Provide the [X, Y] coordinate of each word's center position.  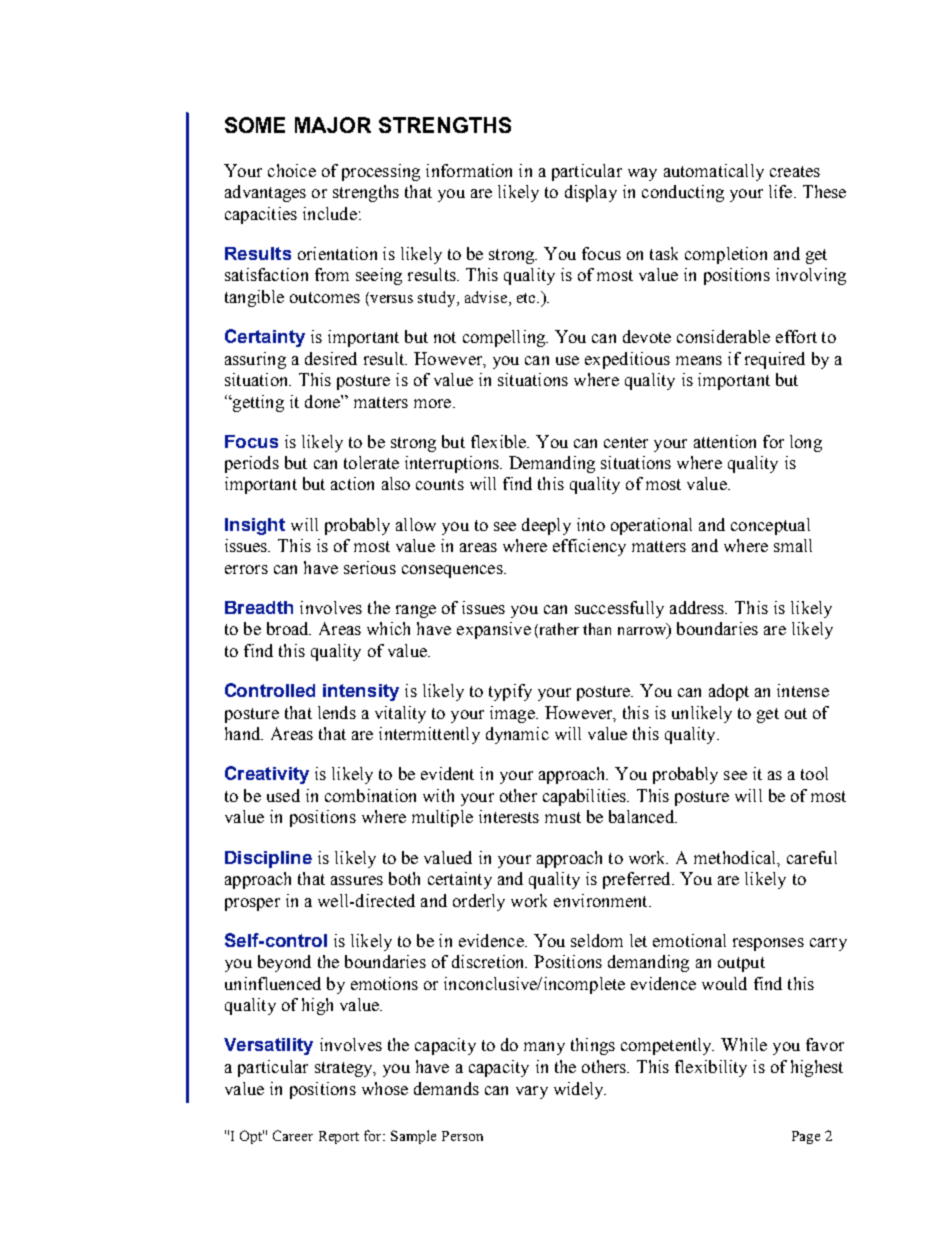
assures [357, 880]
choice [292, 170]
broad [289, 628]
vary [532, 1092]
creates [795, 171]
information [469, 170]
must [563, 817]
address [698, 607]
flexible [500, 441]
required [775, 360]
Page [806, 1137]
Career [293, 1135]
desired [331, 358]
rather [559, 629]
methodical [736, 858]
